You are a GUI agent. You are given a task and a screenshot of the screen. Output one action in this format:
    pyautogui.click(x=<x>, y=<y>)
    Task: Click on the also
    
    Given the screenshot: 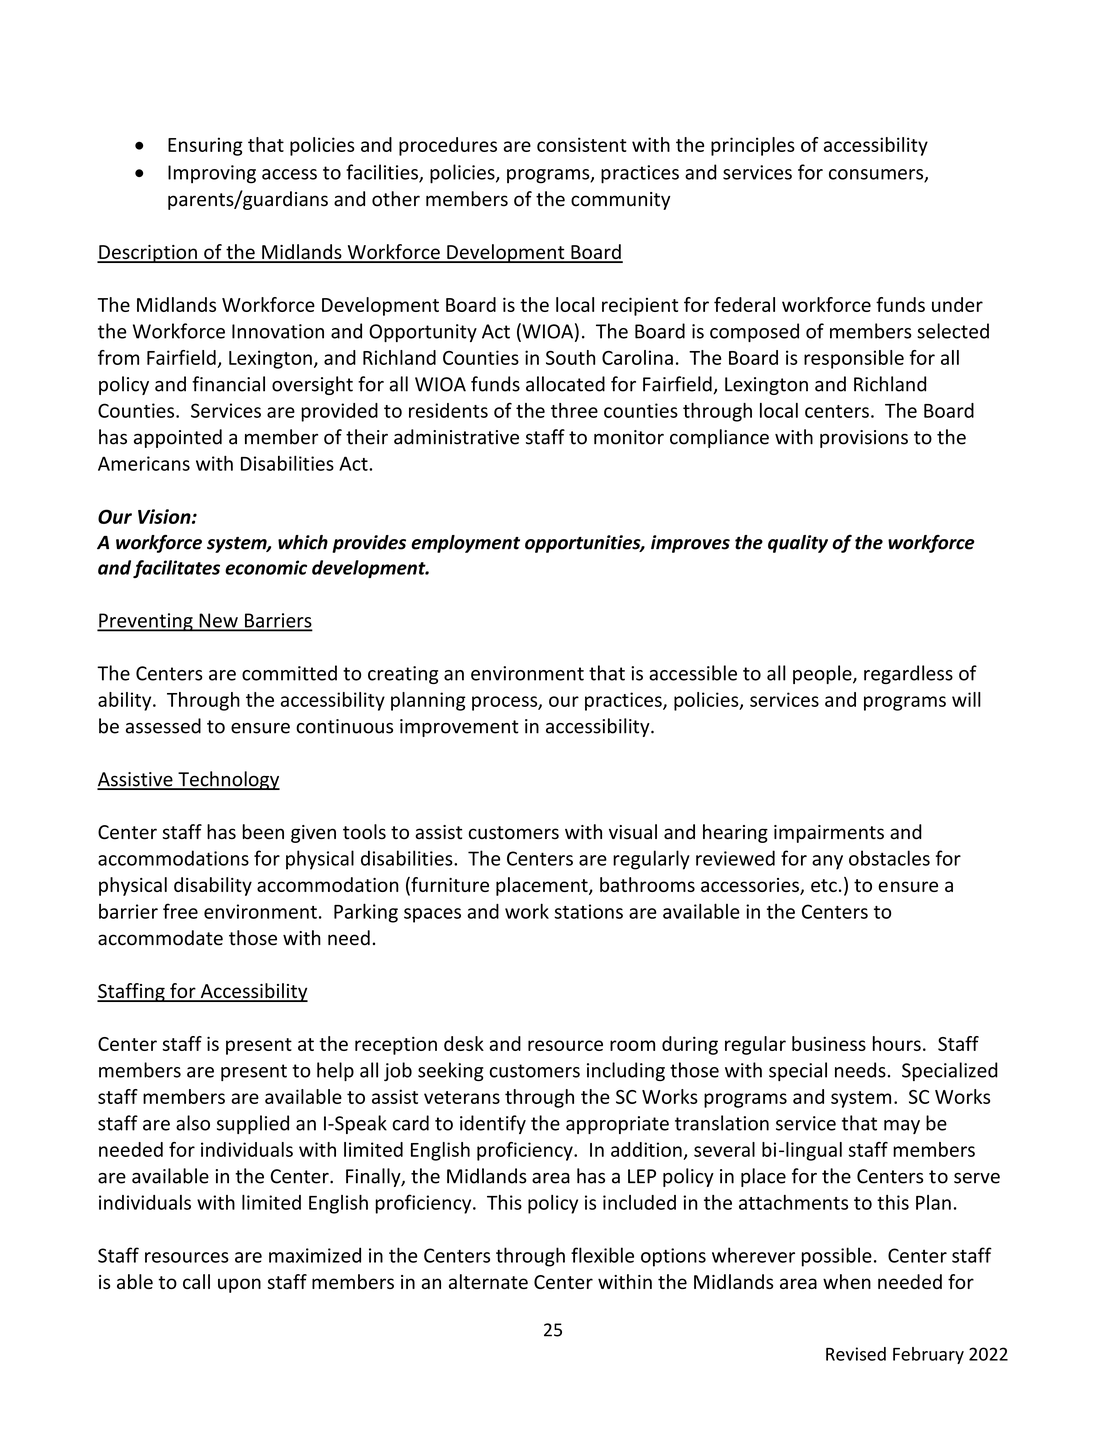 What is the action you would take?
    pyautogui.click(x=193, y=1123)
